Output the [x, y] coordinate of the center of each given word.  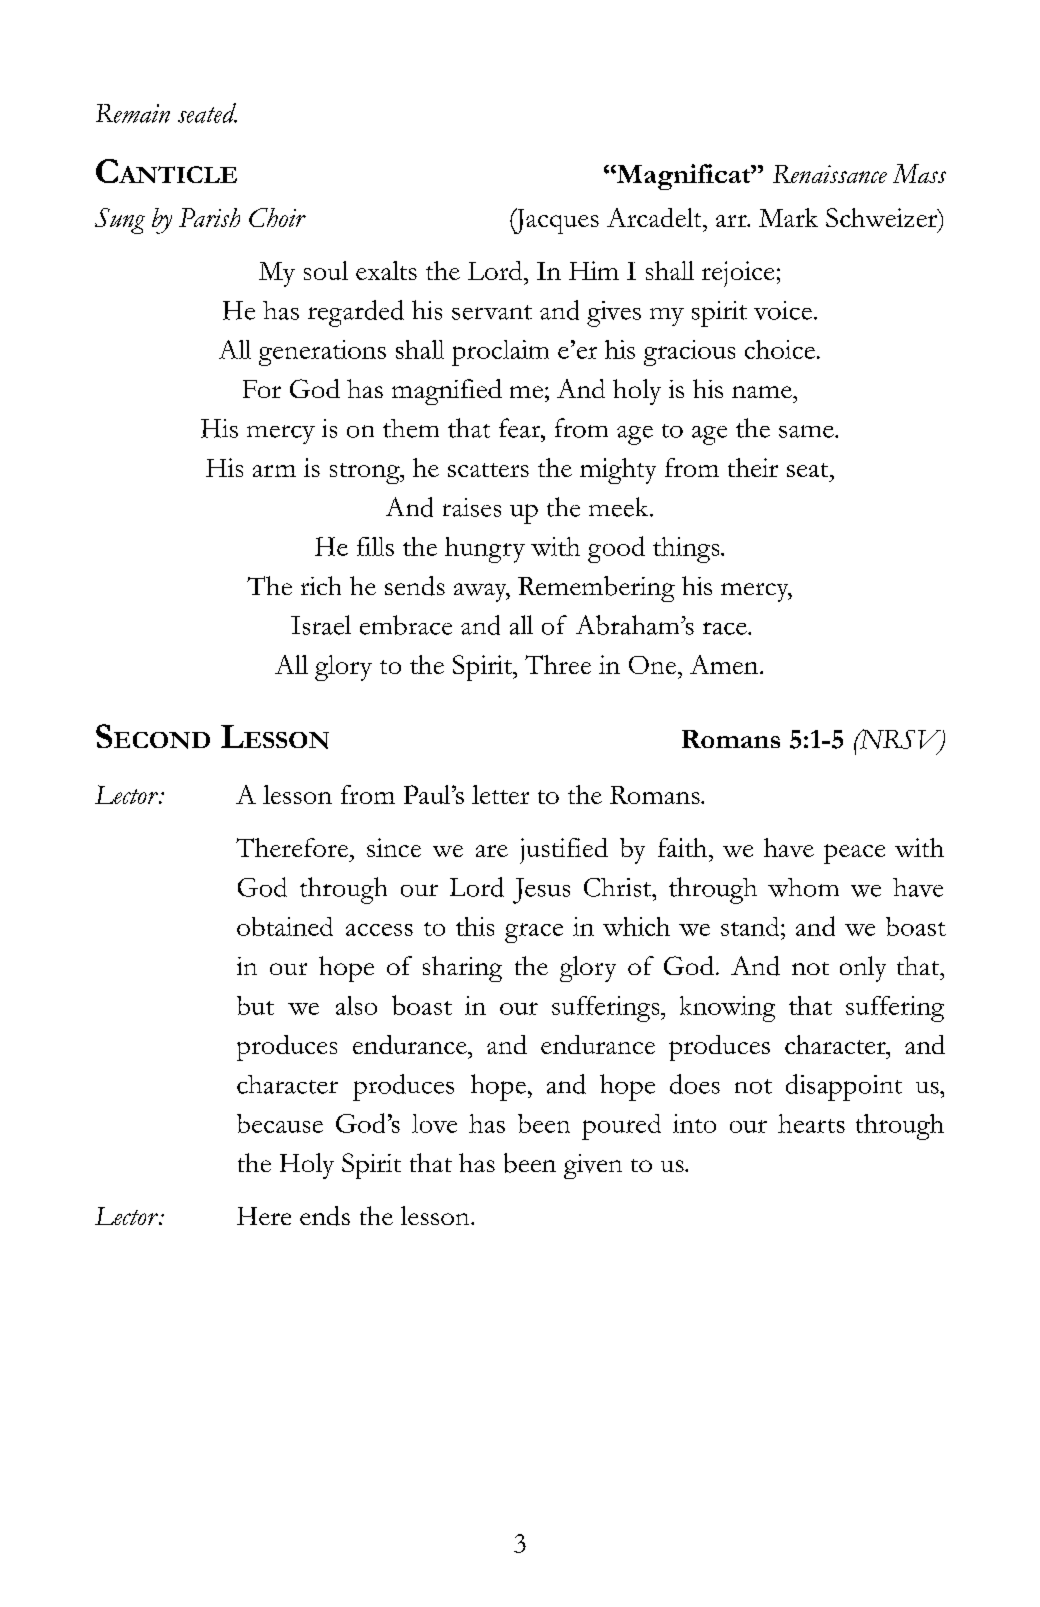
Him [594, 270]
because [280, 1123]
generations [322, 353]
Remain [133, 113]
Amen [725, 664]
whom [803, 887]
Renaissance [830, 174]
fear [521, 428]
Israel [321, 625]
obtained [285, 926]
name [763, 392]
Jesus [541, 891]
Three [558, 664]
